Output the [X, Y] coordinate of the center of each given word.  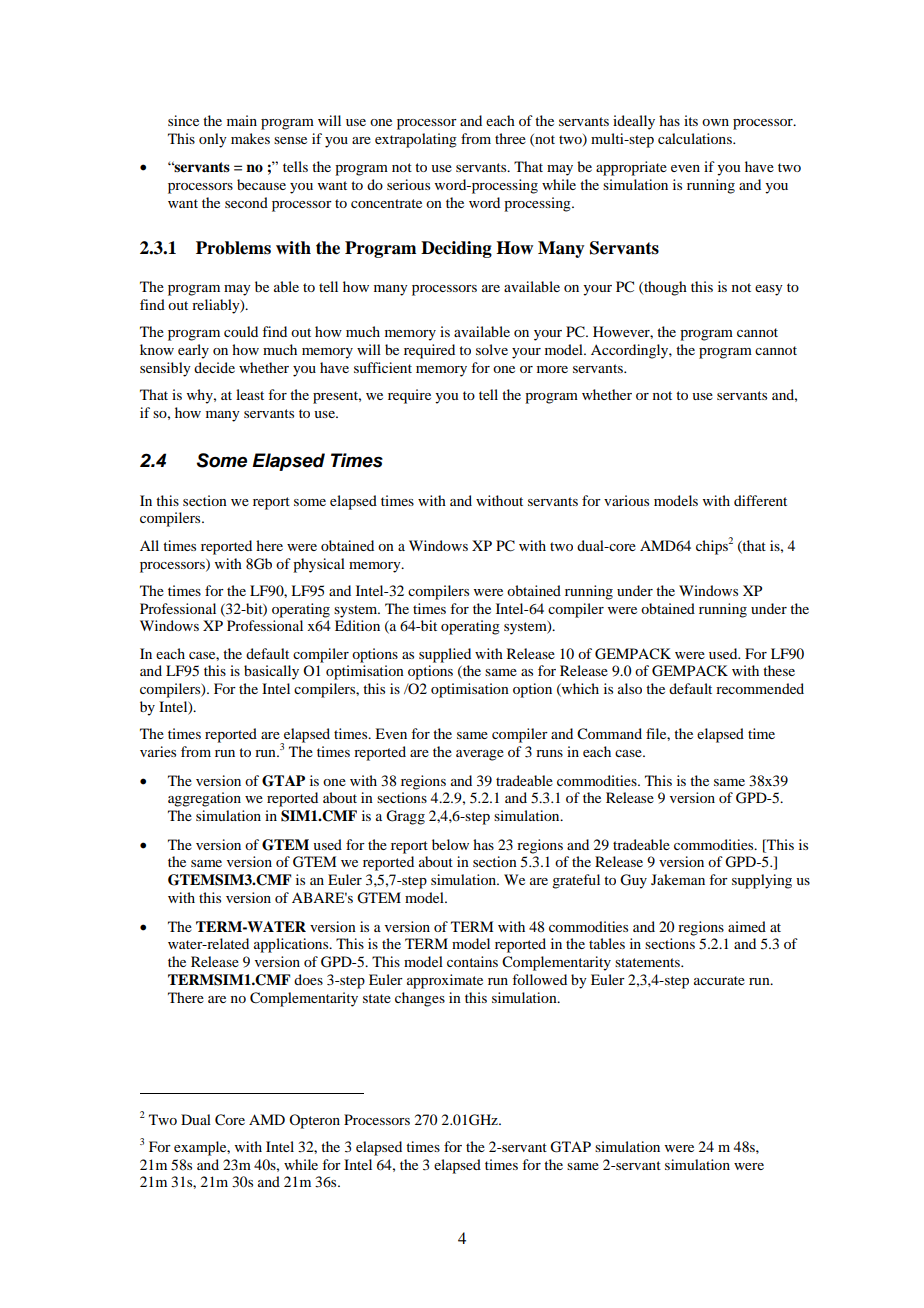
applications [292, 945]
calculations [696, 138]
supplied [445, 655]
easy [769, 290]
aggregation [204, 799]
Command [609, 734]
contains [472, 961]
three [510, 138]
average [480, 755]
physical [319, 565]
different [760, 500]
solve [492, 349]
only [213, 140]
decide [214, 367]
